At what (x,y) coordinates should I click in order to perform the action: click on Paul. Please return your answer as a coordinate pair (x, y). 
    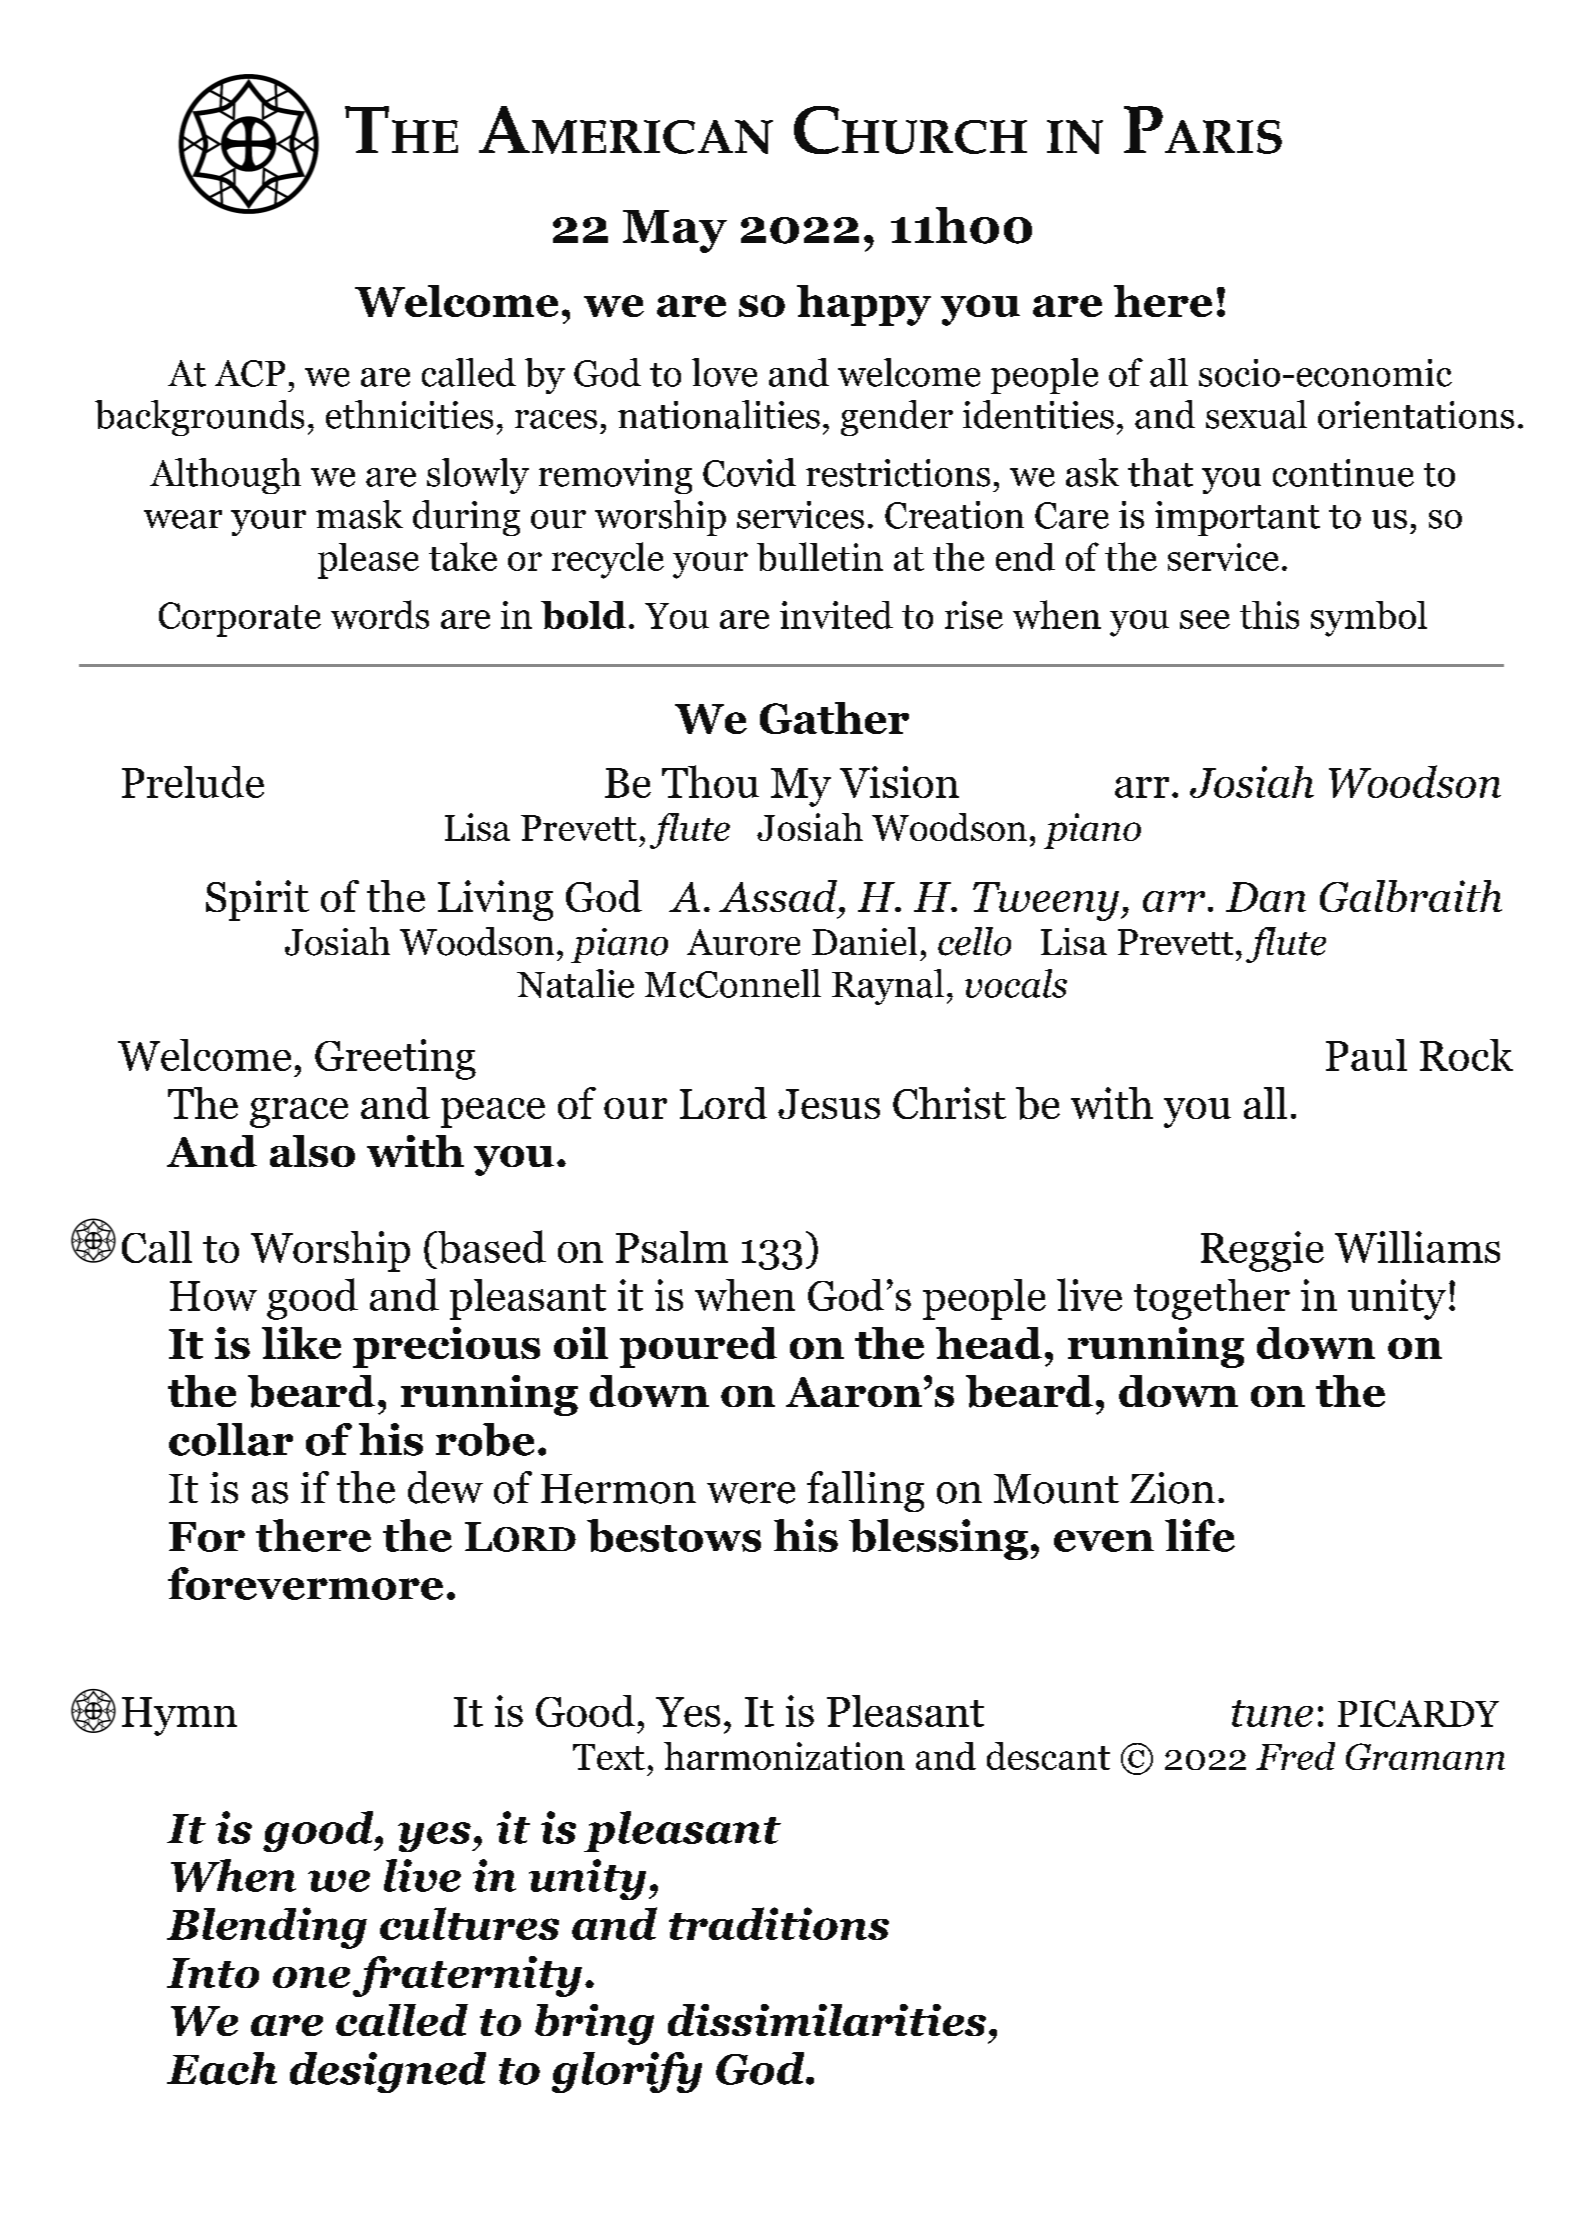
    Looking at the image, I should click on (1366, 1055).
